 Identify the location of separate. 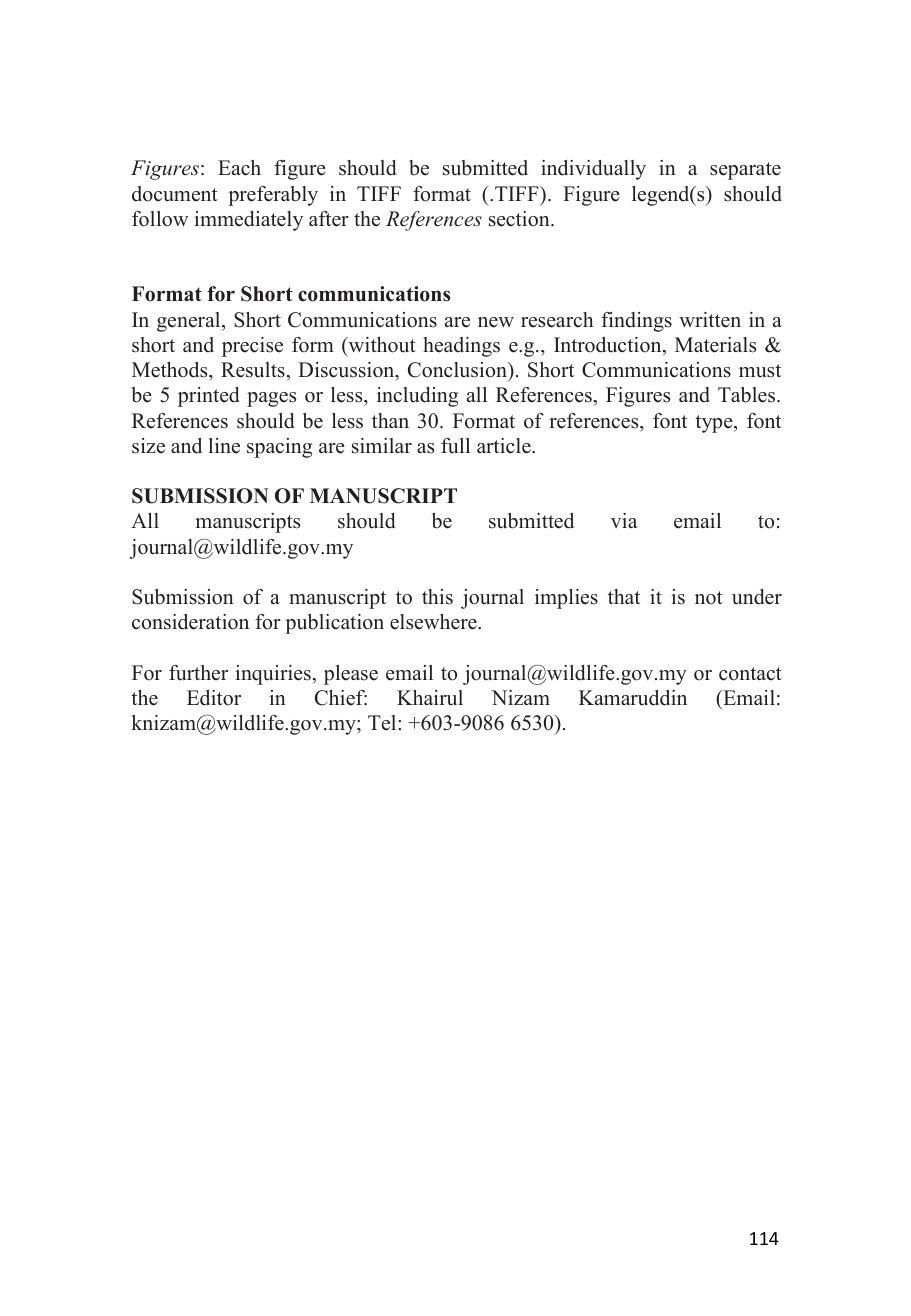
(745, 171).
